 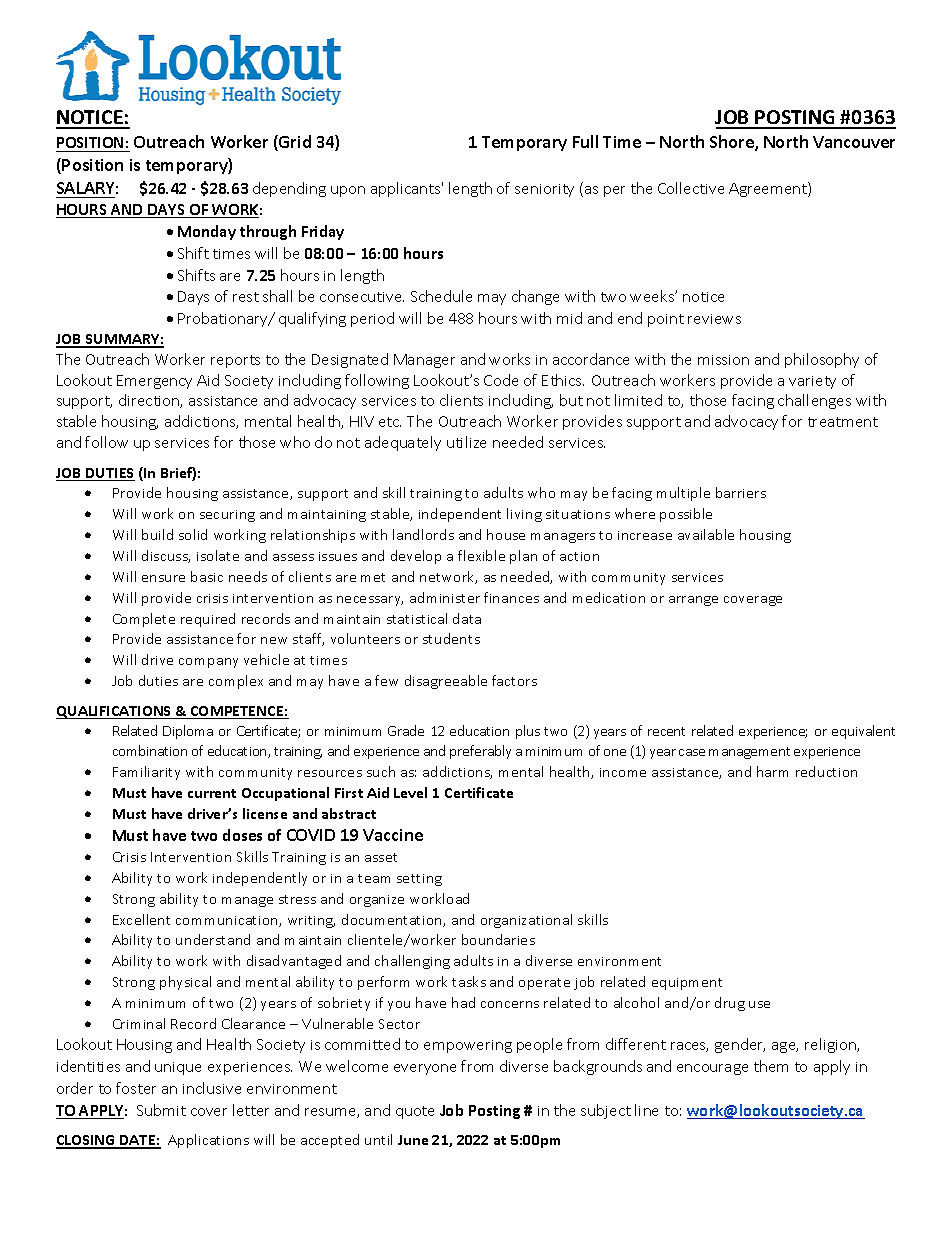 I want to click on quote, so click(x=415, y=1112).
